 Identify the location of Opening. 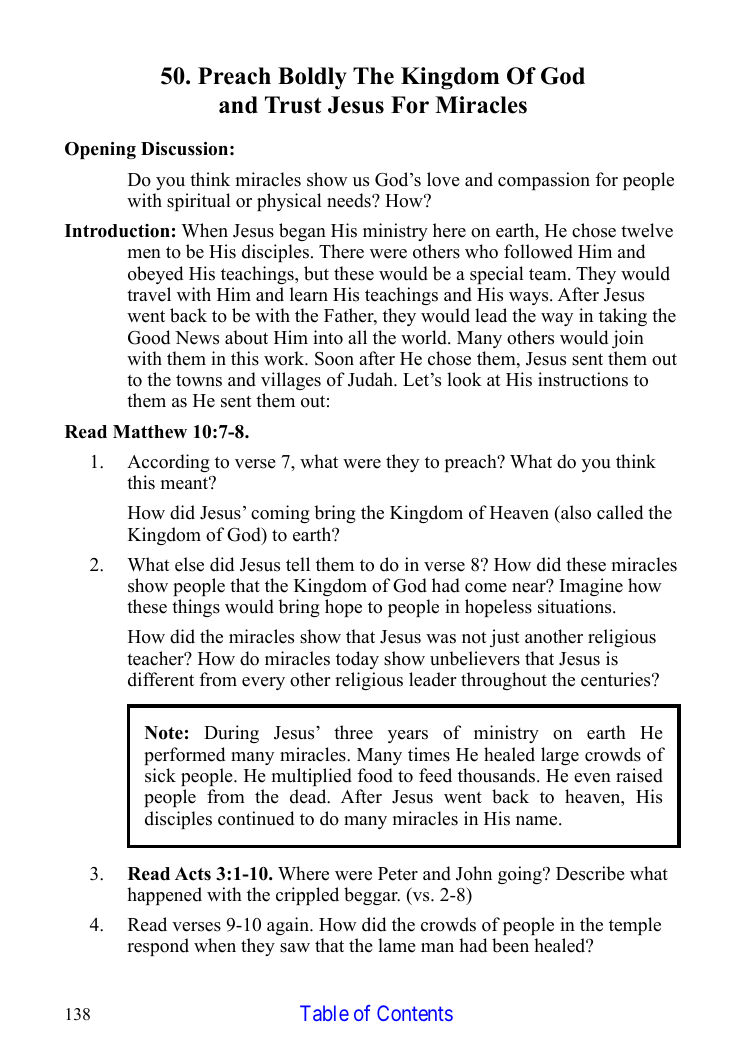
(100, 150).
